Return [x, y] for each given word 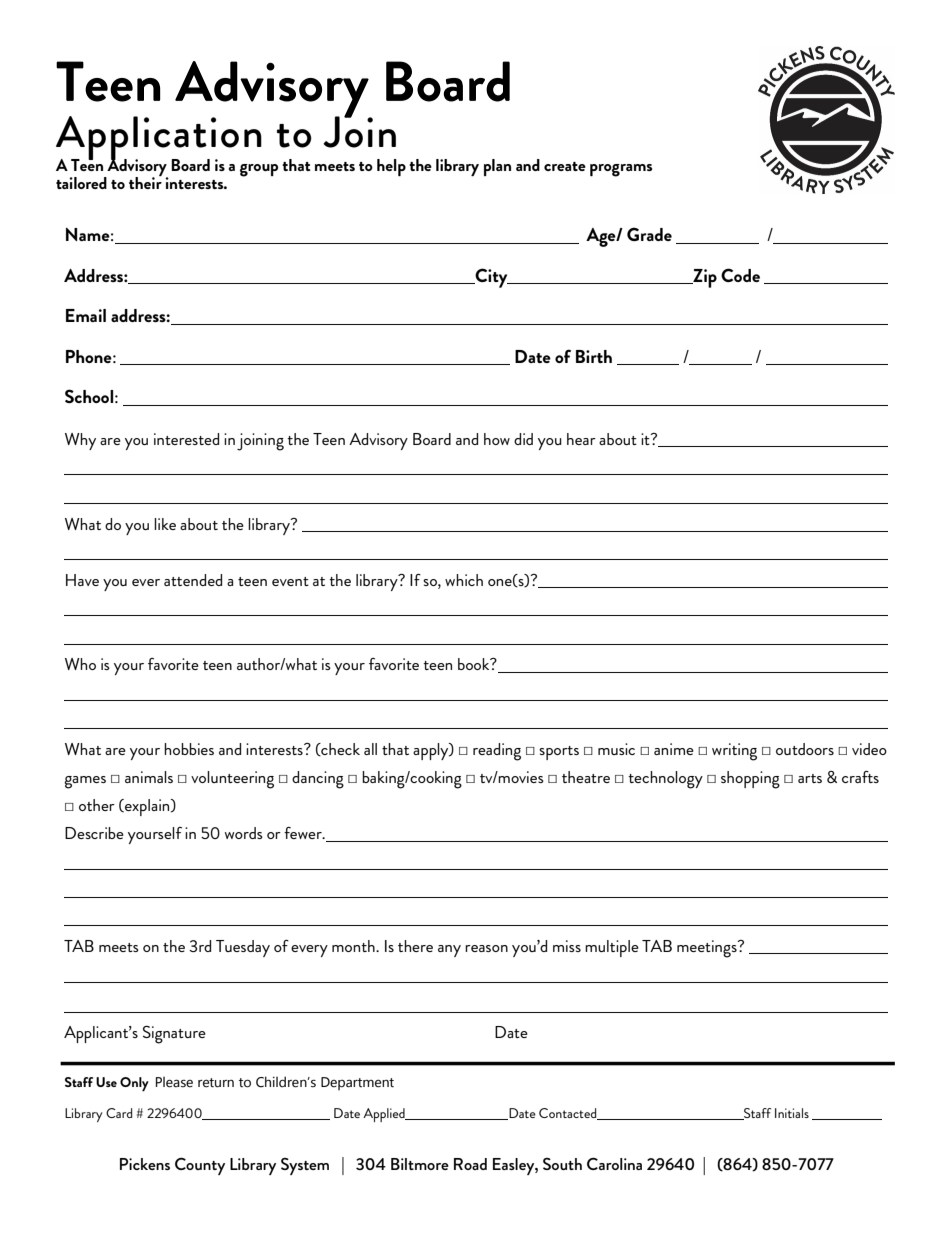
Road [470, 1164]
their [145, 182]
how [497, 439]
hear [581, 439]
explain [147, 807]
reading [497, 752]
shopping [750, 780]
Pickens [145, 1164]
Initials [792, 1113]
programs [621, 170]
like [165, 524]
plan [497, 167]
